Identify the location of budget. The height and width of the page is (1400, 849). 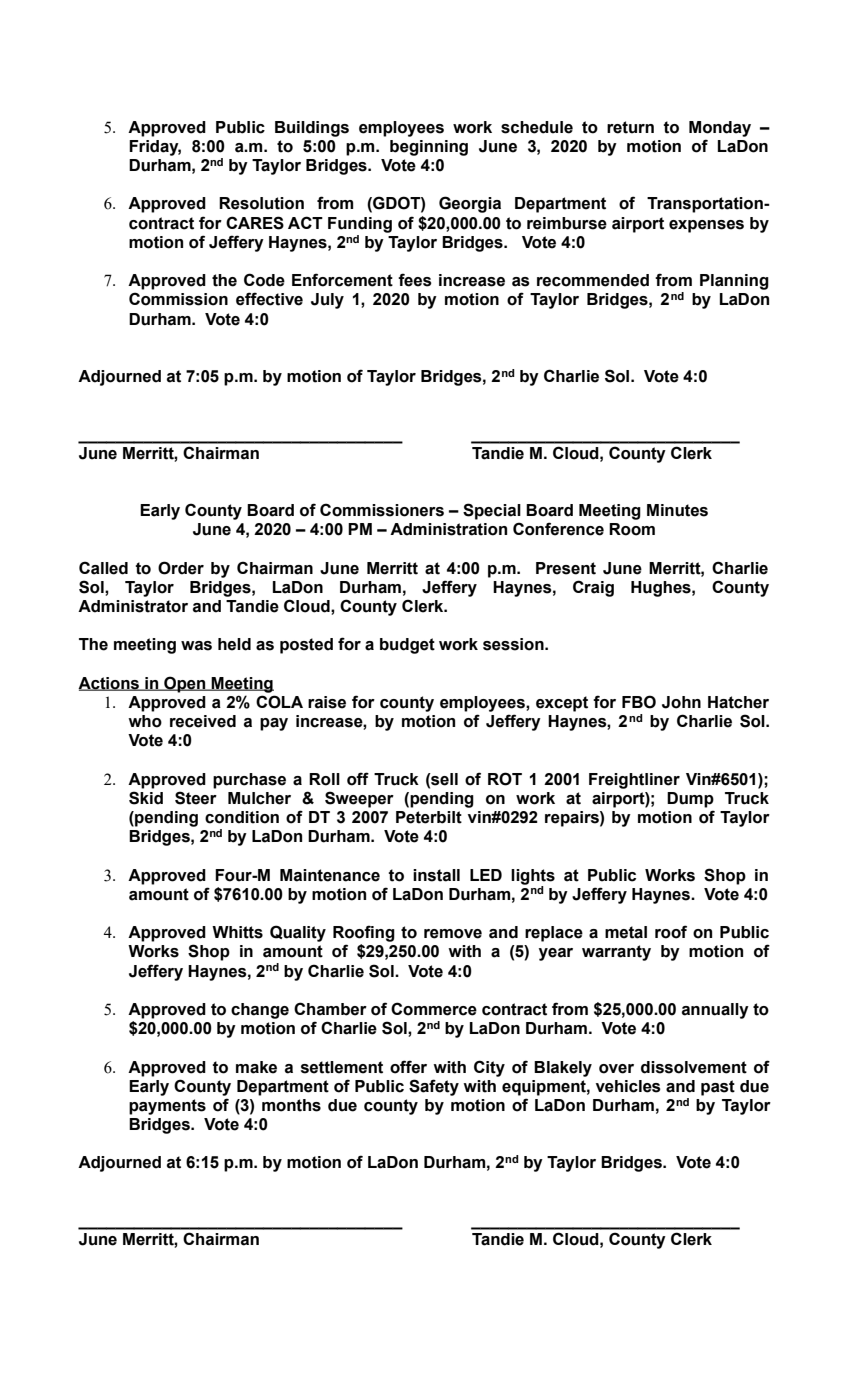
(407, 646).
